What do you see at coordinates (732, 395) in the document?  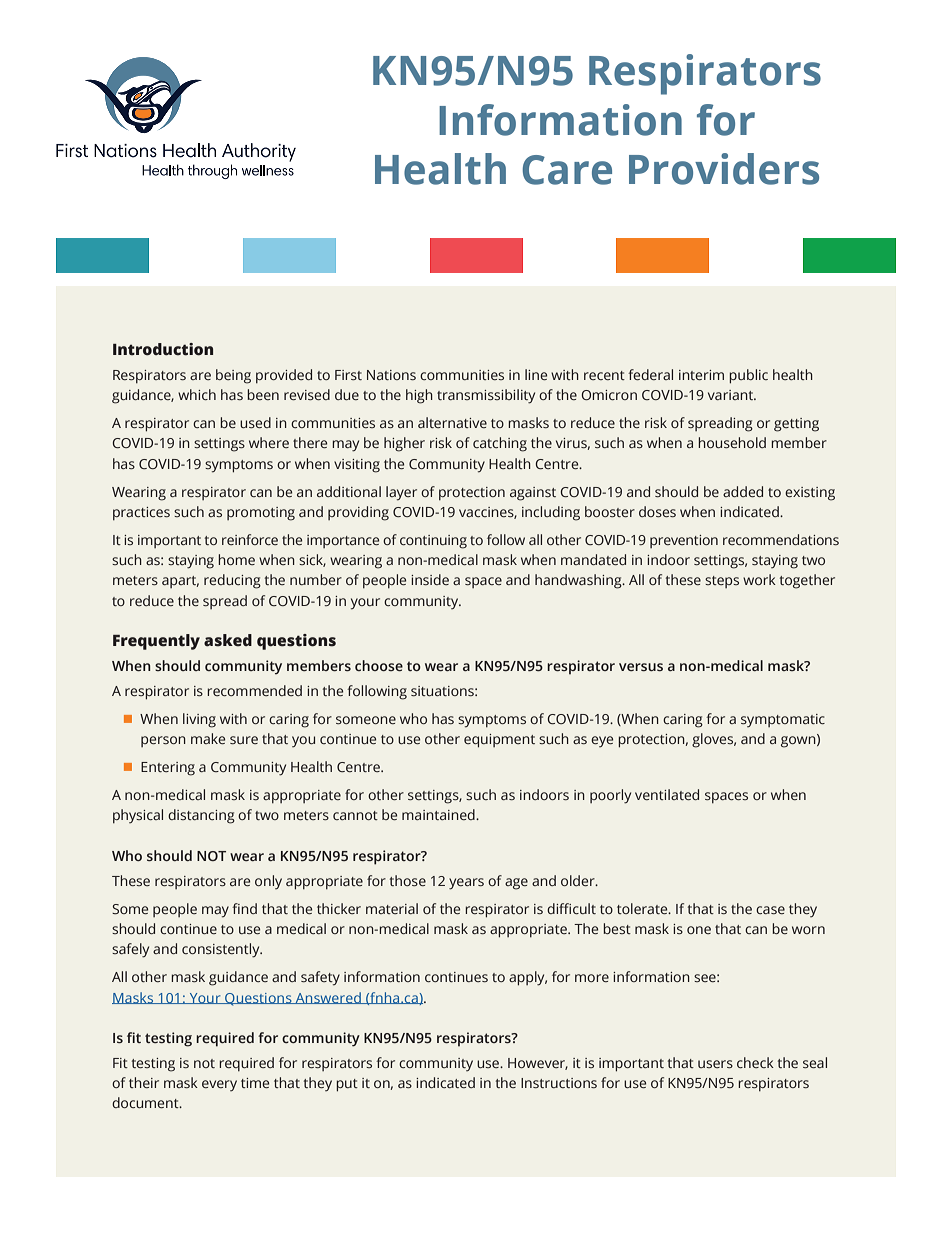 I see `variant` at bounding box center [732, 395].
